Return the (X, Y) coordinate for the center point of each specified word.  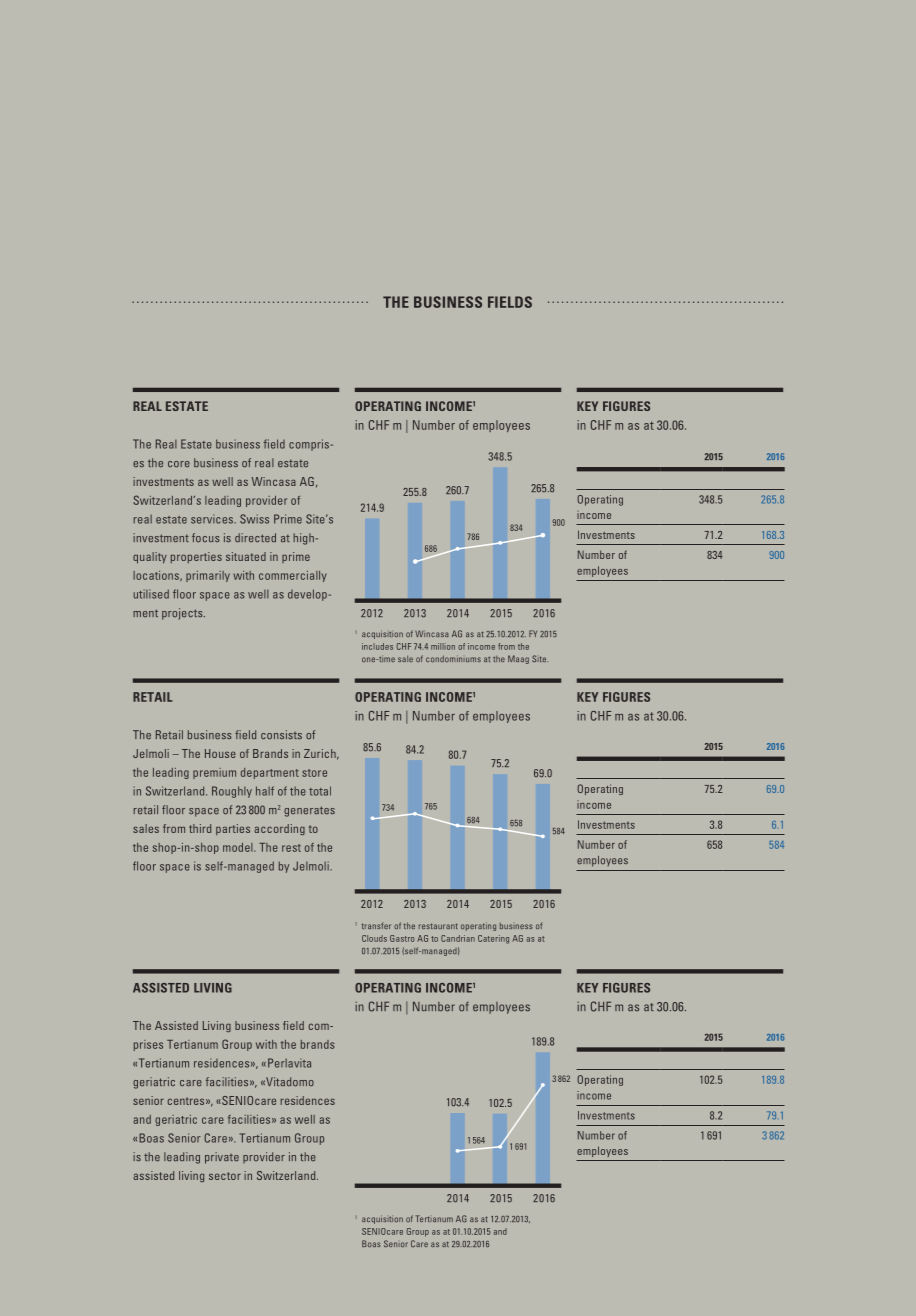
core (179, 464)
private (222, 1158)
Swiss (254, 519)
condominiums (453, 659)
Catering (493, 939)
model (239, 847)
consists (281, 735)
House (220, 753)
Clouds (374, 938)
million (443, 646)
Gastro (402, 938)
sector (225, 1176)
